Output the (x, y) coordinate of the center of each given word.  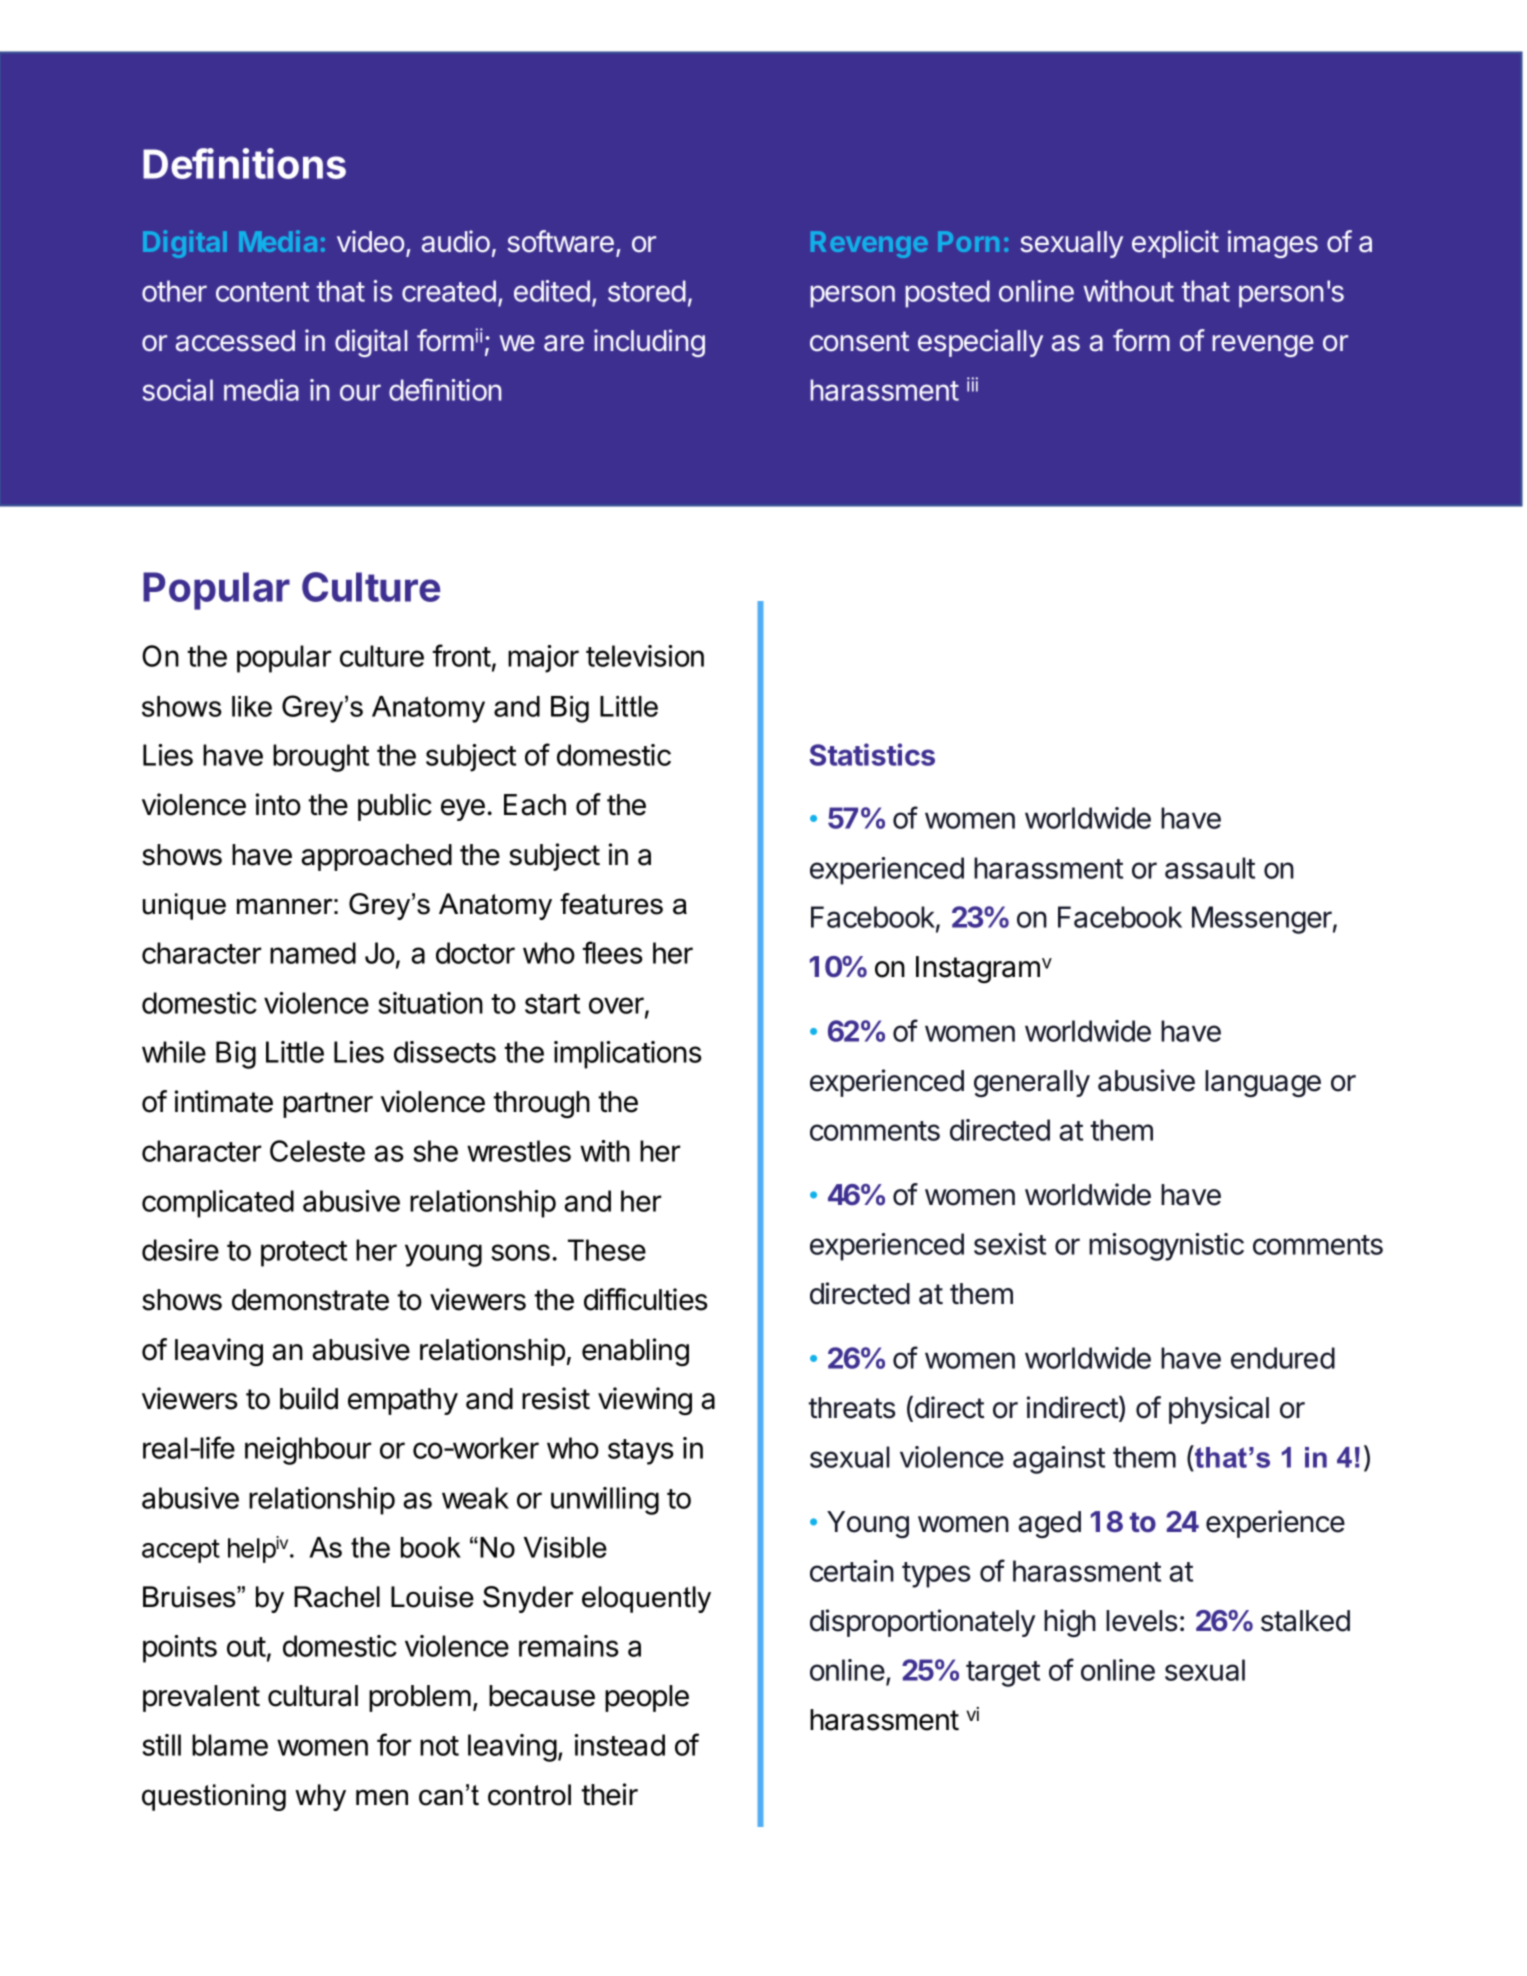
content (262, 292)
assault (1210, 868)
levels (1142, 1621)
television (645, 656)
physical (1219, 1410)
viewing (645, 1401)
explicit (1175, 244)
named (313, 953)
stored (647, 291)
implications (627, 1055)
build (309, 1398)
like (252, 706)
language (1263, 1083)
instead (619, 1745)
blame (230, 1745)
